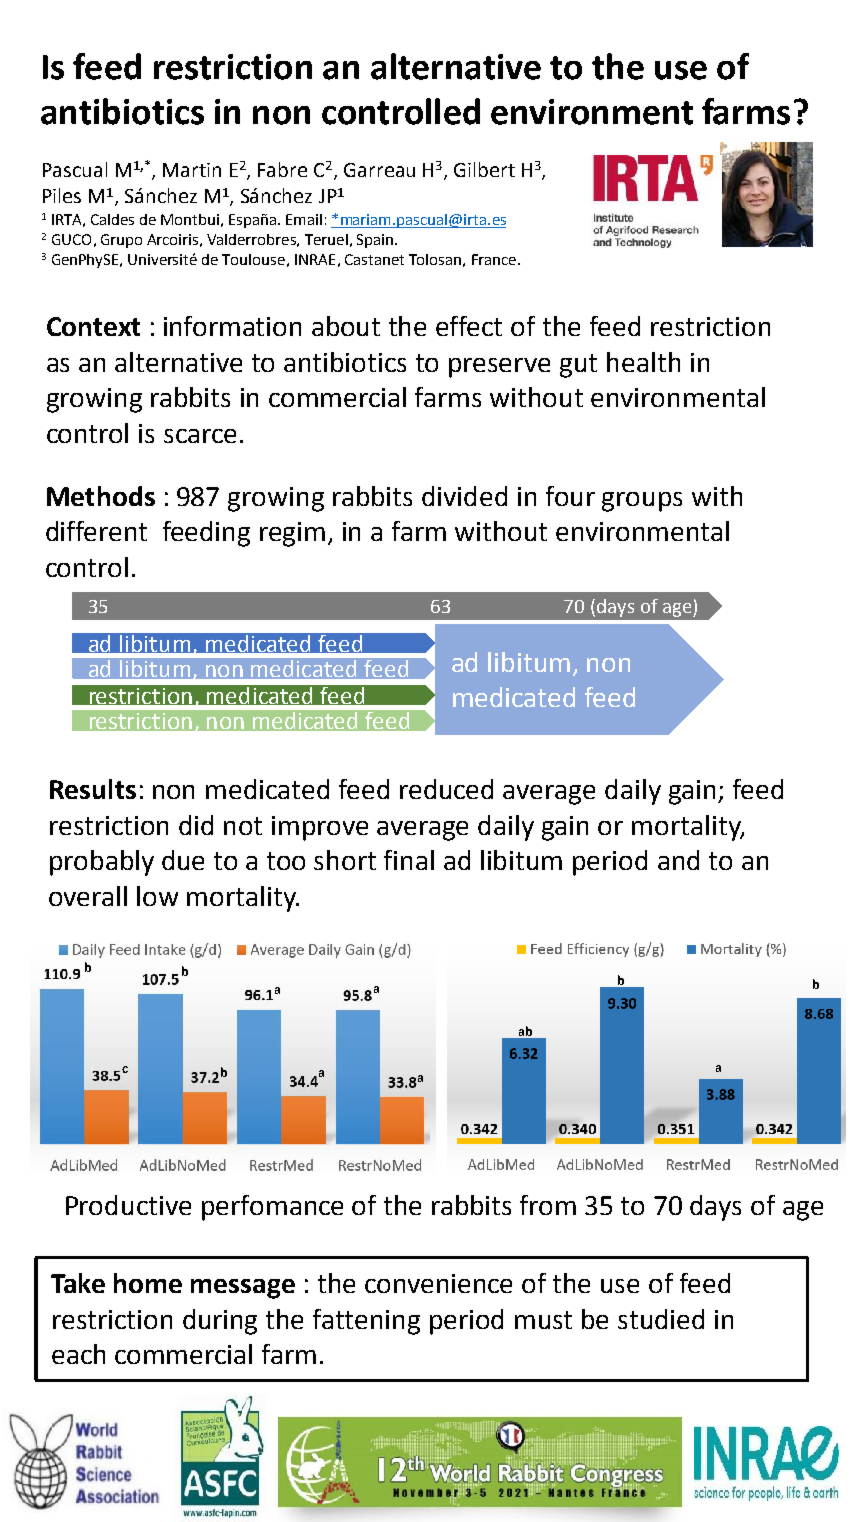  Describe the element at coordinates (375, 241) in the screenshot. I see `Spain` at that location.
